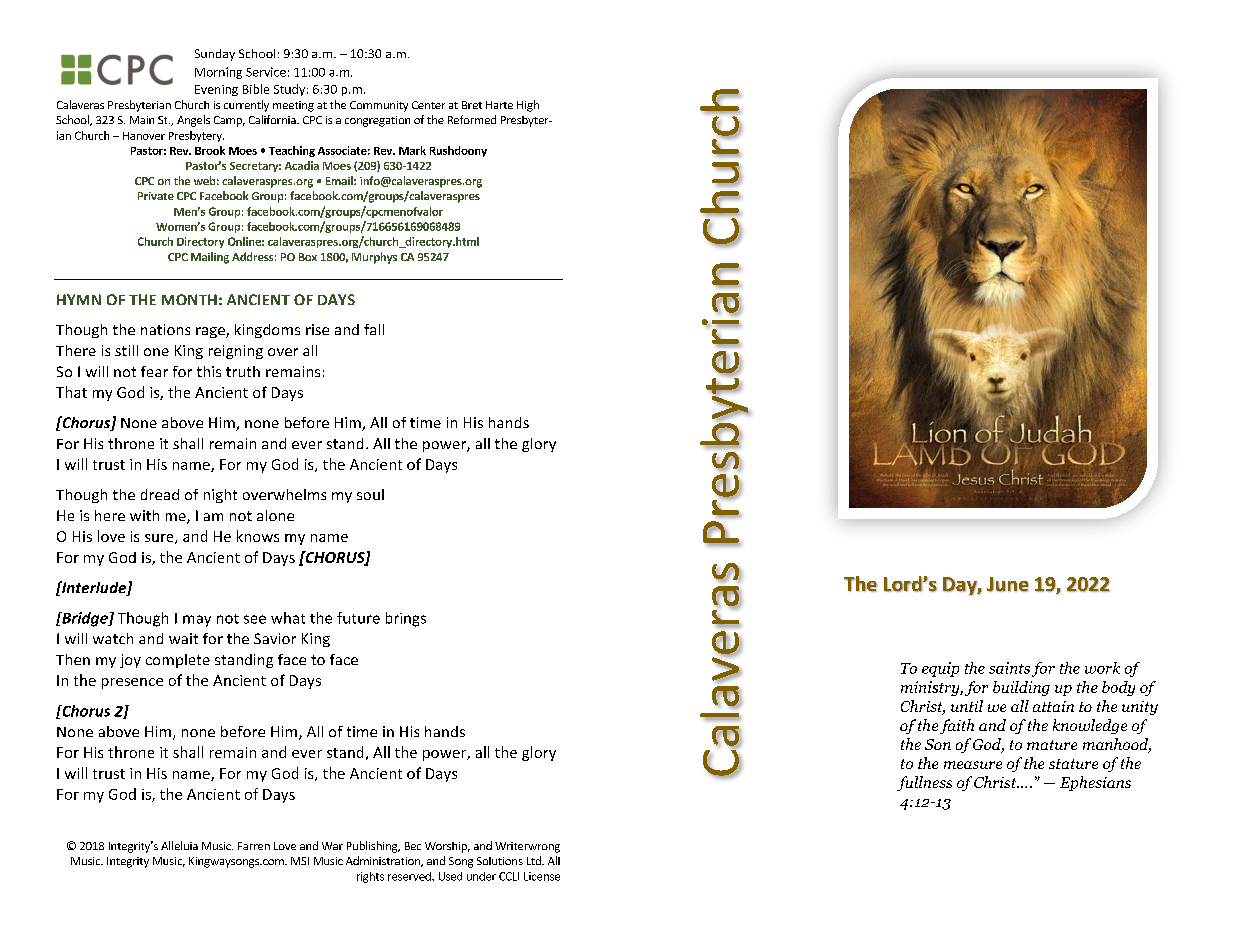  I want to click on High, so click(528, 106).
